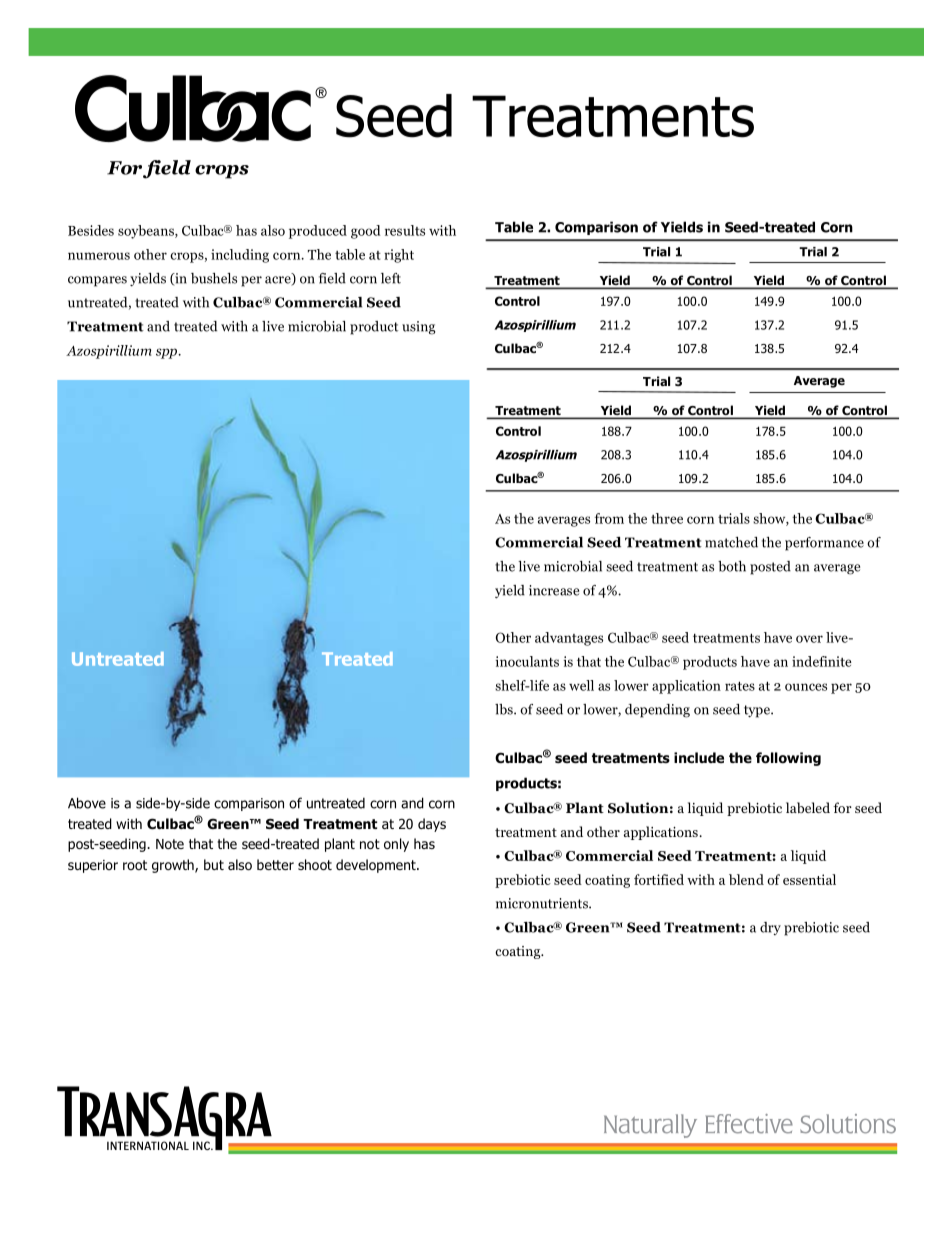 This screenshot has height=1233, width=952. Describe the element at coordinates (87, 803) in the screenshot. I see `Above` at that location.
